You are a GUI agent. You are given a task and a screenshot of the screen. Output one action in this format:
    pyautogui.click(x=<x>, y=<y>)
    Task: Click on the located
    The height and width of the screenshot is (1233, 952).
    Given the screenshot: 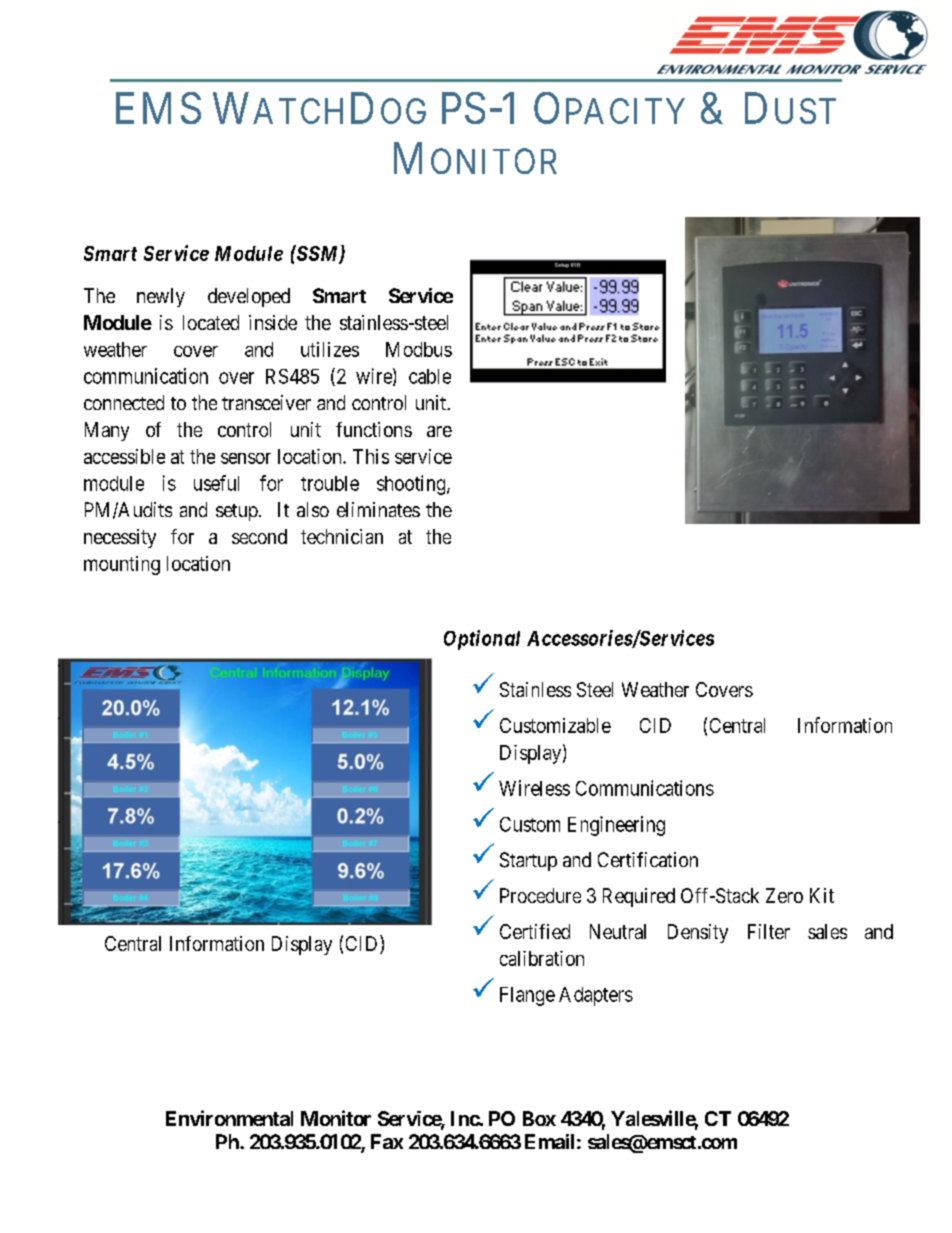 What is the action you would take?
    pyautogui.click(x=211, y=322)
